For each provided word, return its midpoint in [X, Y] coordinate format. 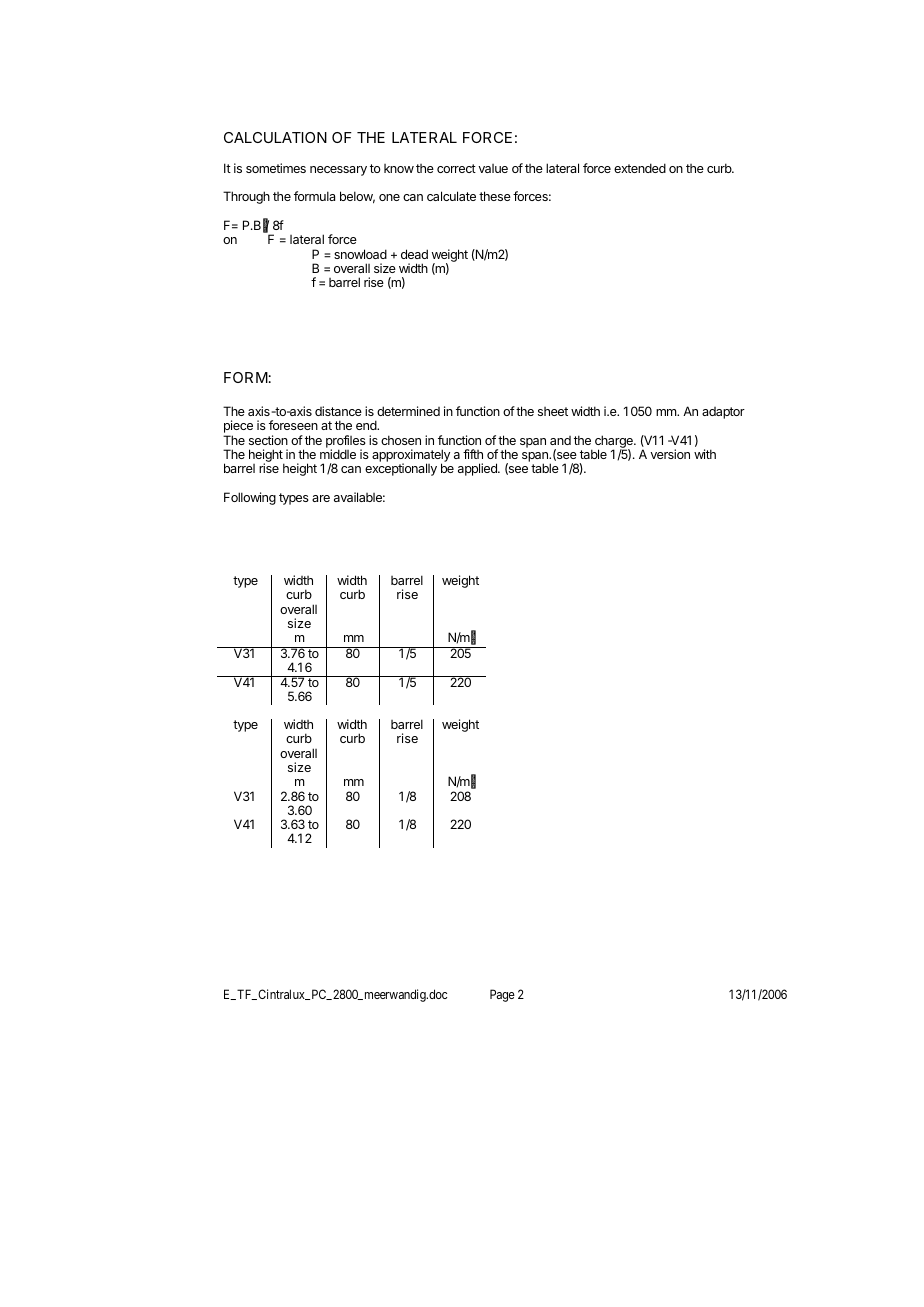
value [493, 168]
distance [338, 411]
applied [478, 469]
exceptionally [401, 469]
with [705, 454]
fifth [473, 454]
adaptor [723, 413]
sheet [553, 411]
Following [250, 498]
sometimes [276, 168]
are [321, 498]
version [670, 454]
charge [615, 443]
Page [502, 995]
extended [640, 168]
